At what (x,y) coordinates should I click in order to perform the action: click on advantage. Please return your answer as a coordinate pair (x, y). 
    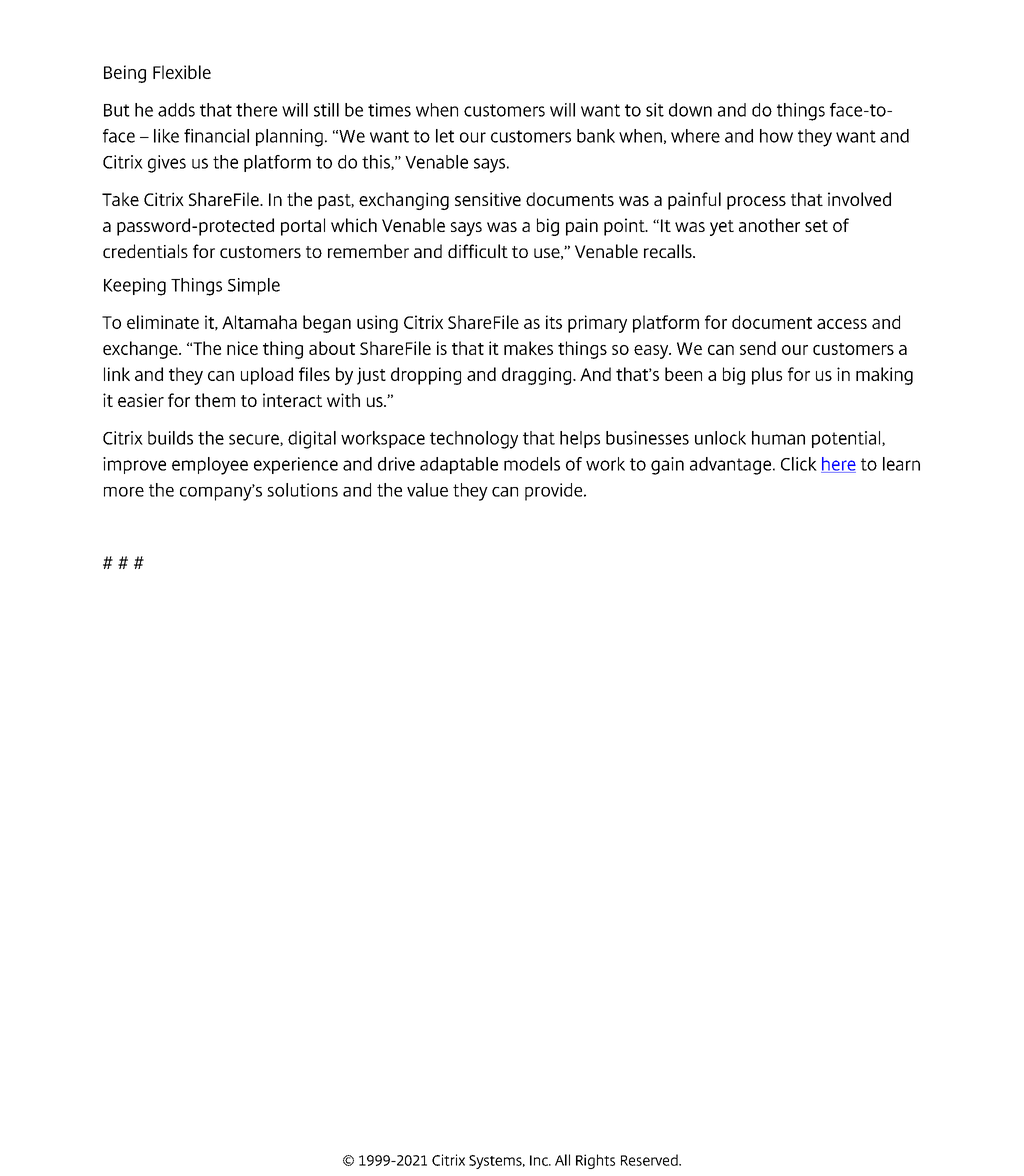
    Looking at the image, I should click on (732, 466).
